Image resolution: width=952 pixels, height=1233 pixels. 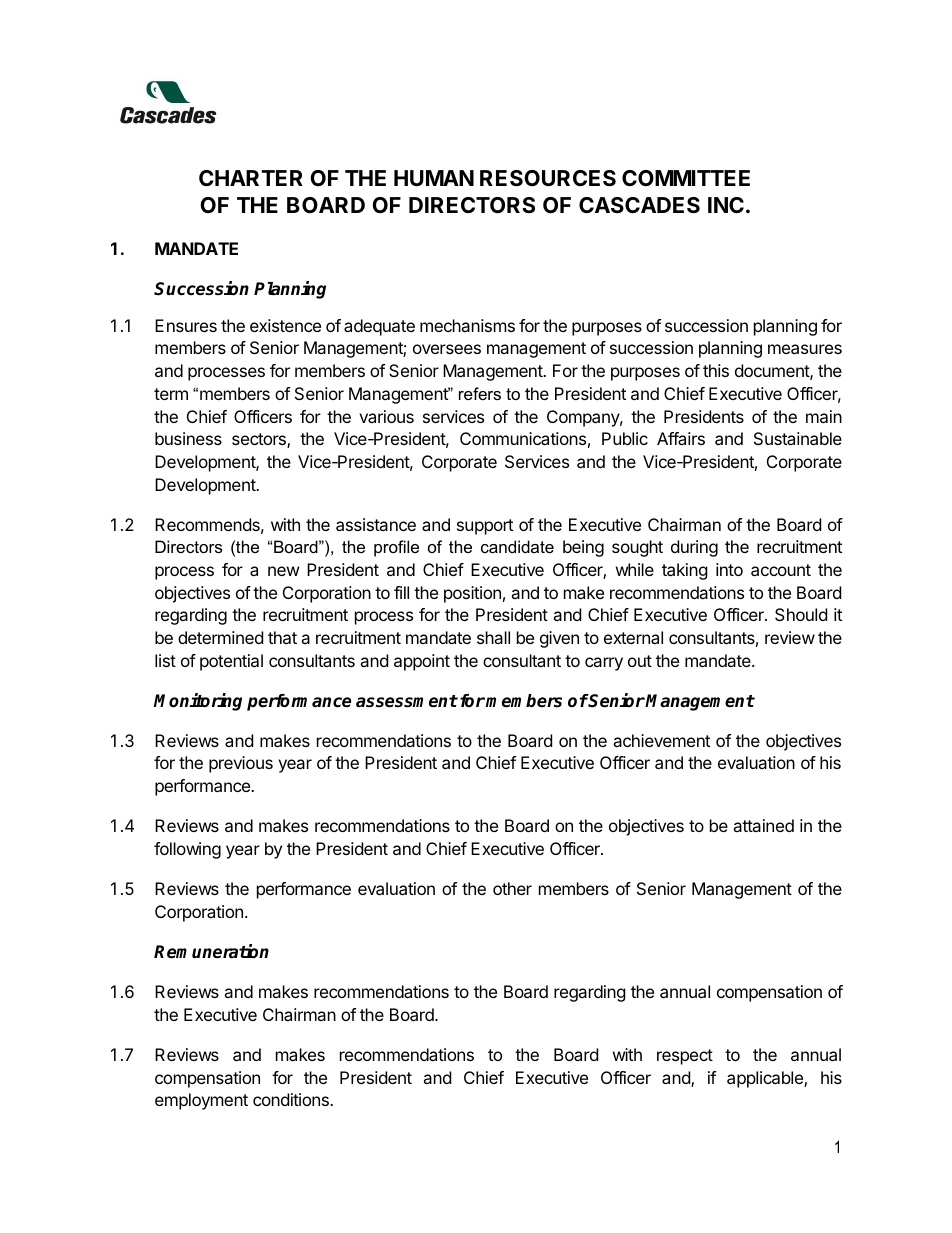 What do you see at coordinates (251, 178) in the document?
I see `CHARTER` at bounding box center [251, 178].
